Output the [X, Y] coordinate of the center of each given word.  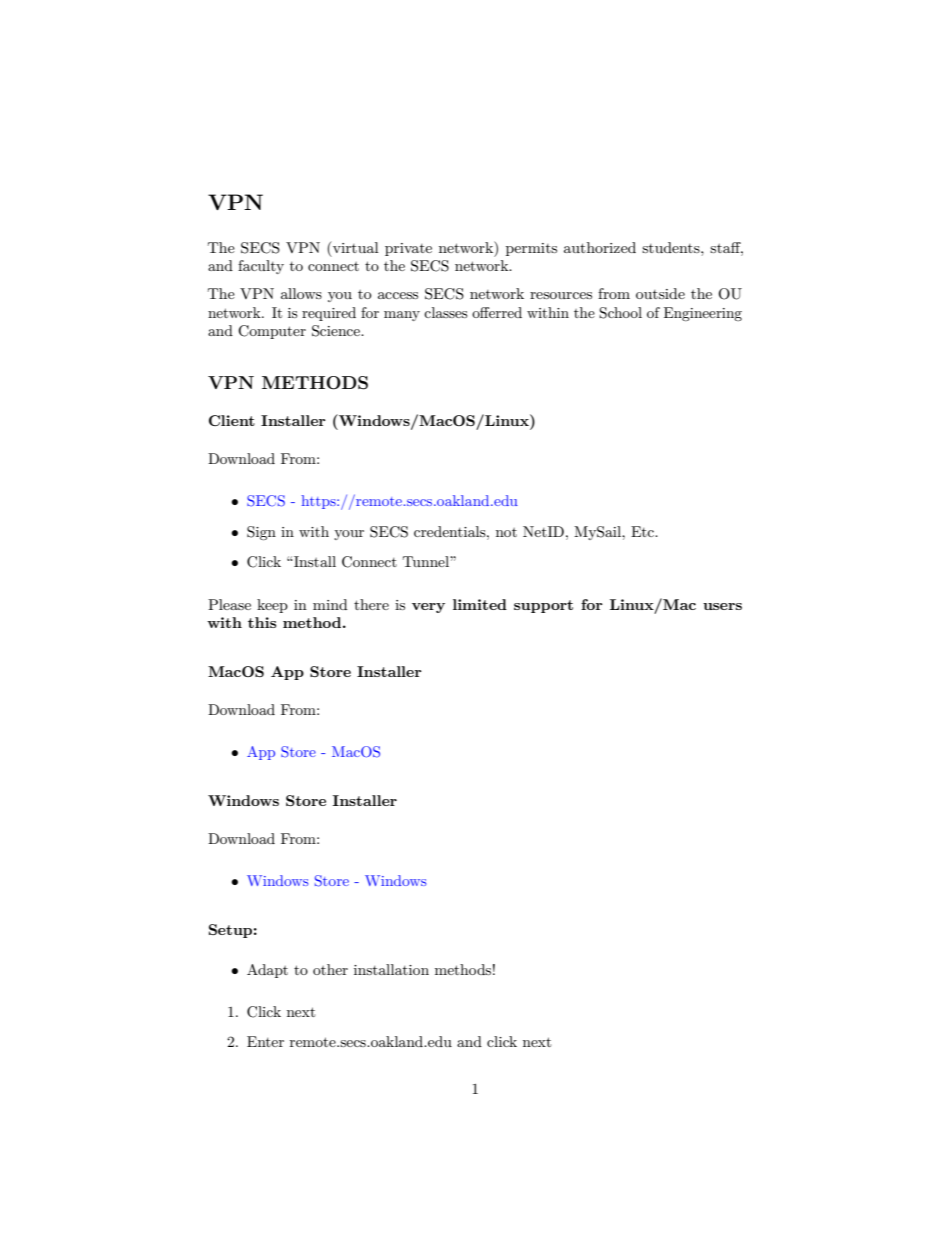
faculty [261, 267]
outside [660, 293]
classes [445, 312]
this [262, 622]
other [330, 969]
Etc [643, 531]
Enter [265, 1041]
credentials [451, 531]
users [722, 606]
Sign [261, 533]
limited [480, 604]
